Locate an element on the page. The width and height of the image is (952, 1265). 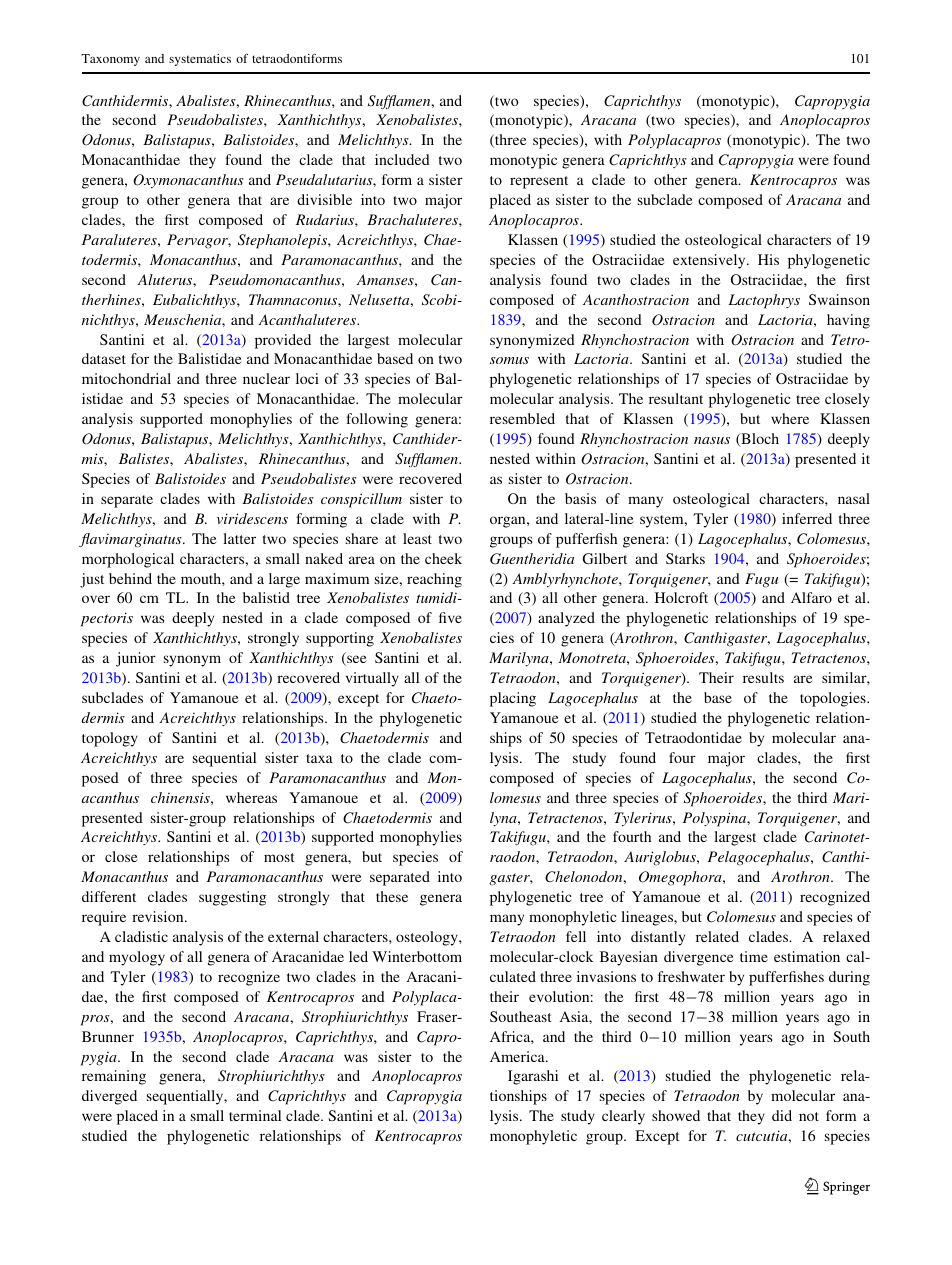
behind is located at coordinates (130, 578).
